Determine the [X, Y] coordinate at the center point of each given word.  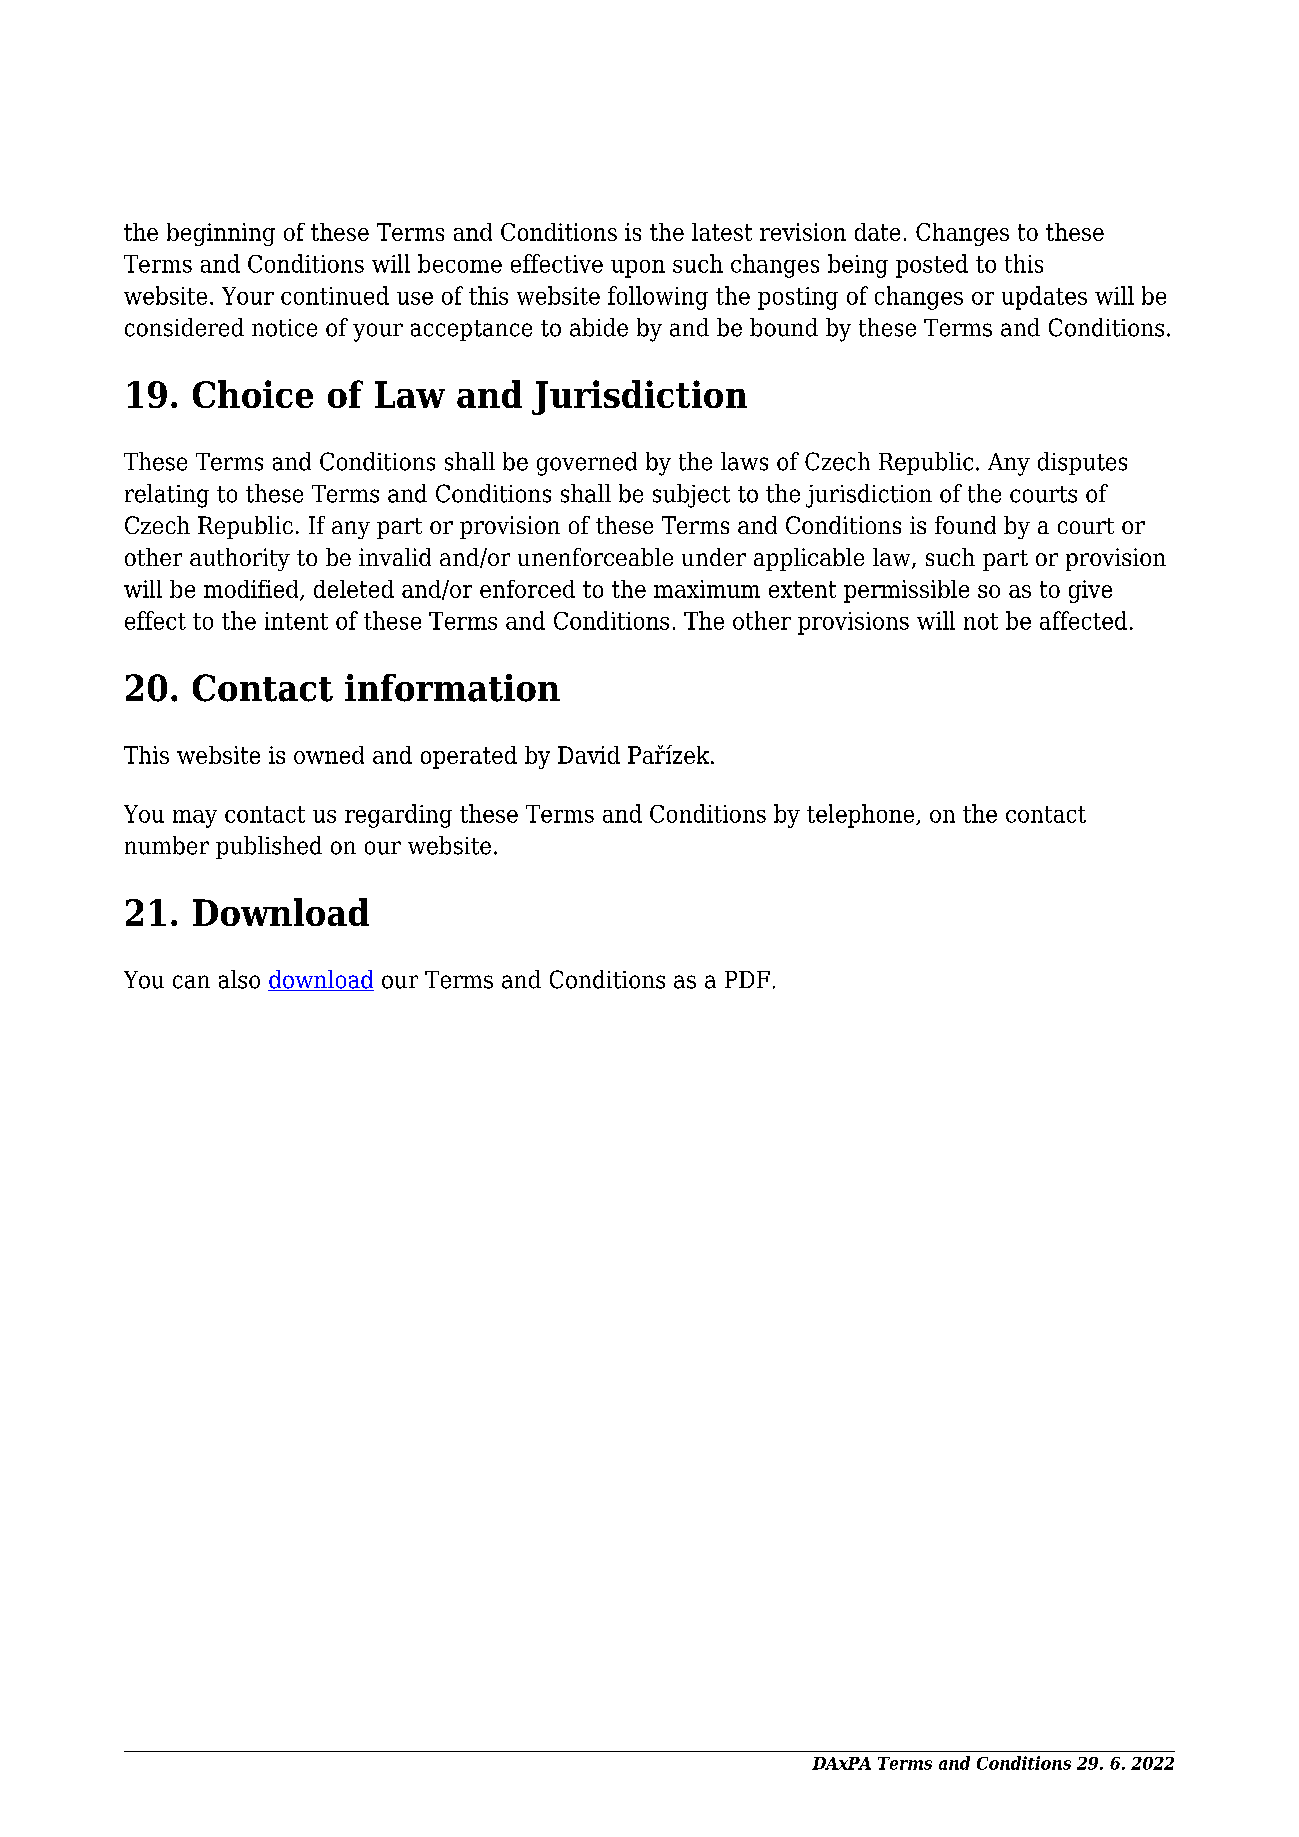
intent [296, 621]
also [239, 979]
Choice [253, 394]
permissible [906, 591]
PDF [747, 979]
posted [932, 266]
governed [587, 464]
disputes [1082, 463]
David [589, 755]
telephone [862, 816]
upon [638, 269]
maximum [707, 589]
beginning [221, 234]
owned [329, 755]
